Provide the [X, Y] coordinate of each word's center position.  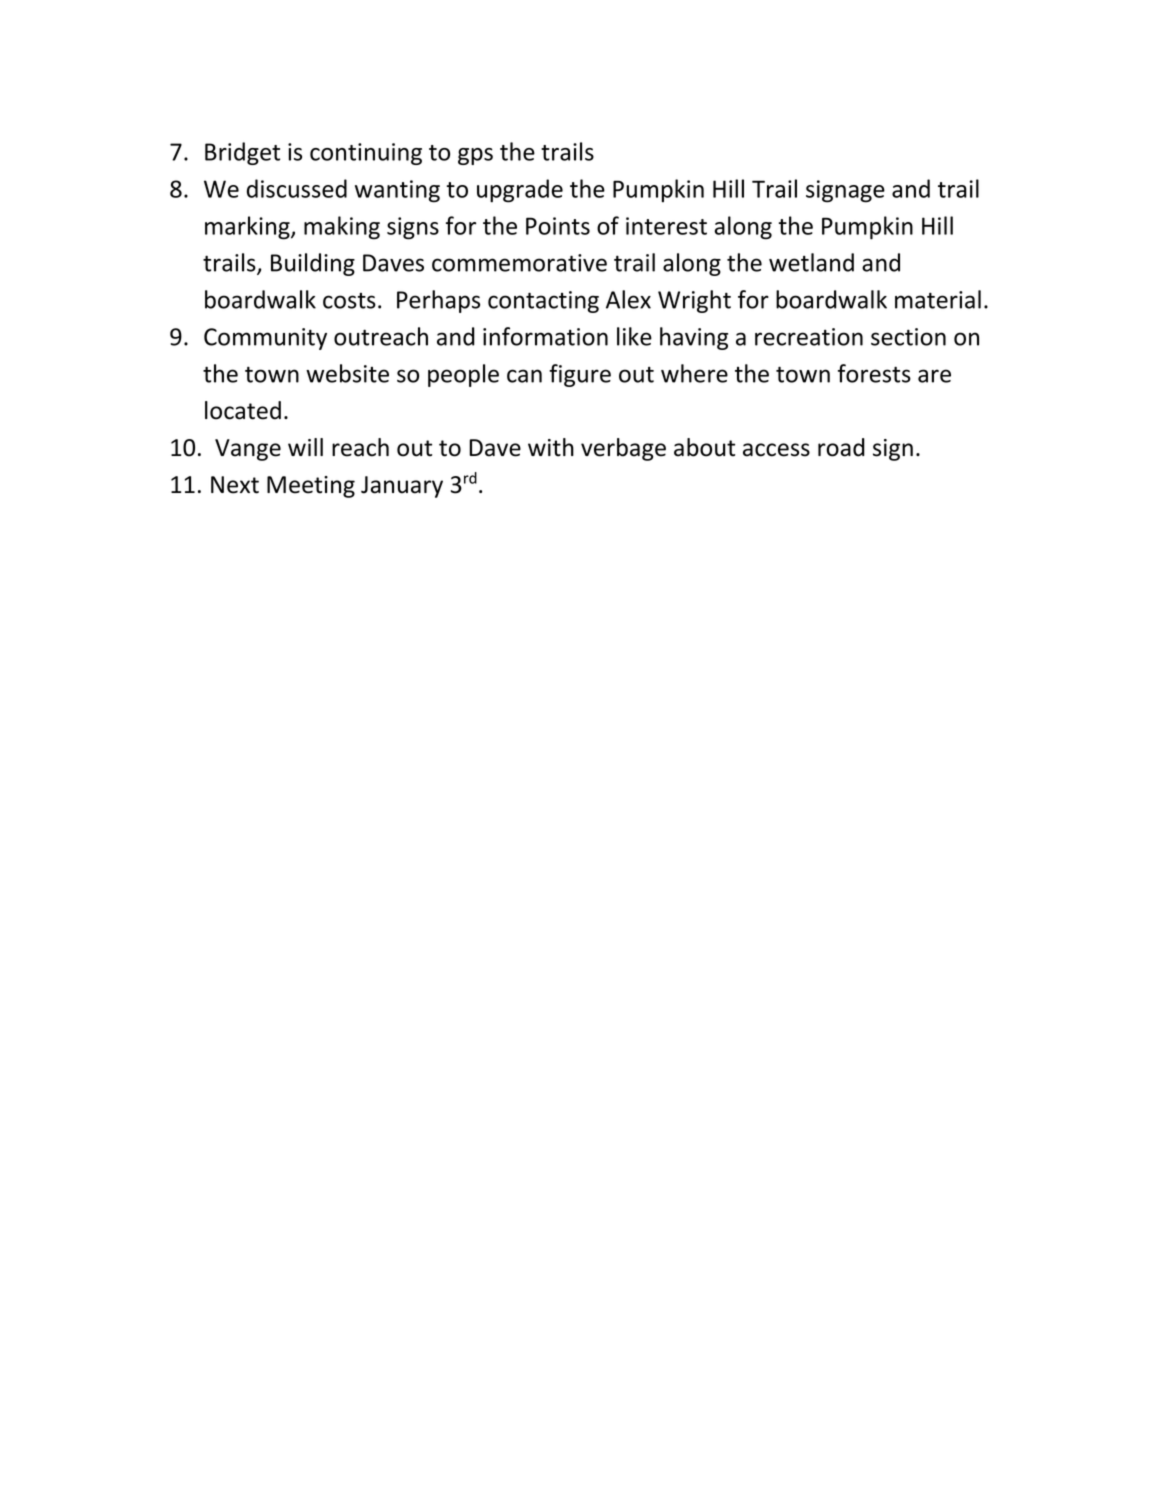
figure [580, 375]
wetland [811, 262]
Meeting [311, 487]
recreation [809, 337]
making [342, 228]
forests [874, 373]
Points [558, 226]
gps [475, 156]
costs [349, 301]
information [545, 336]
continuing [366, 154]
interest [666, 226]
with [551, 447]
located [243, 410]
